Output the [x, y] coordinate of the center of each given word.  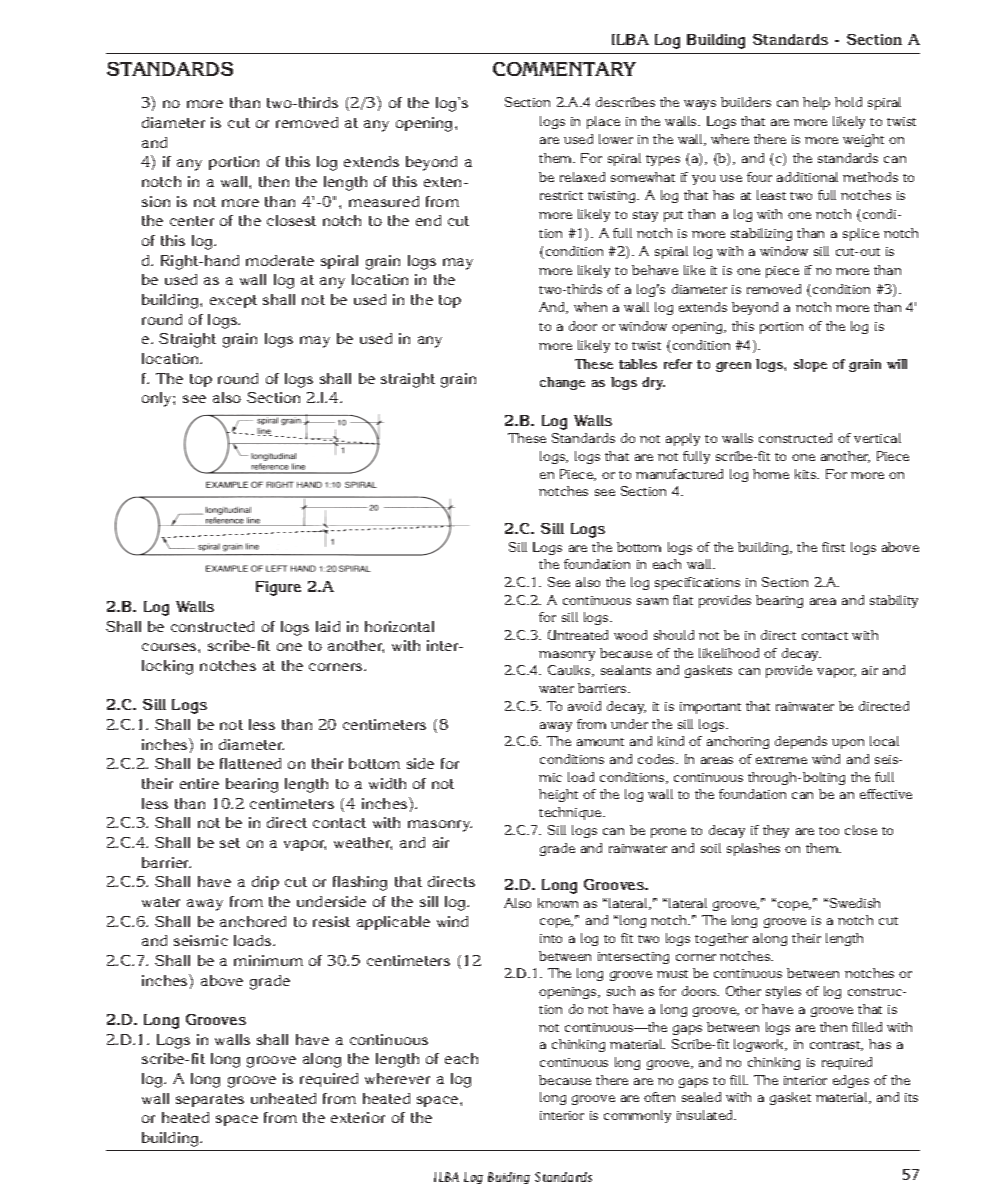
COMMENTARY [564, 69]
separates [210, 1100]
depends [801, 742]
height [558, 795]
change [562, 383]
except [233, 301]
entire [199, 783]
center [192, 221]
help [816, 103]
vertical [877, 438]
